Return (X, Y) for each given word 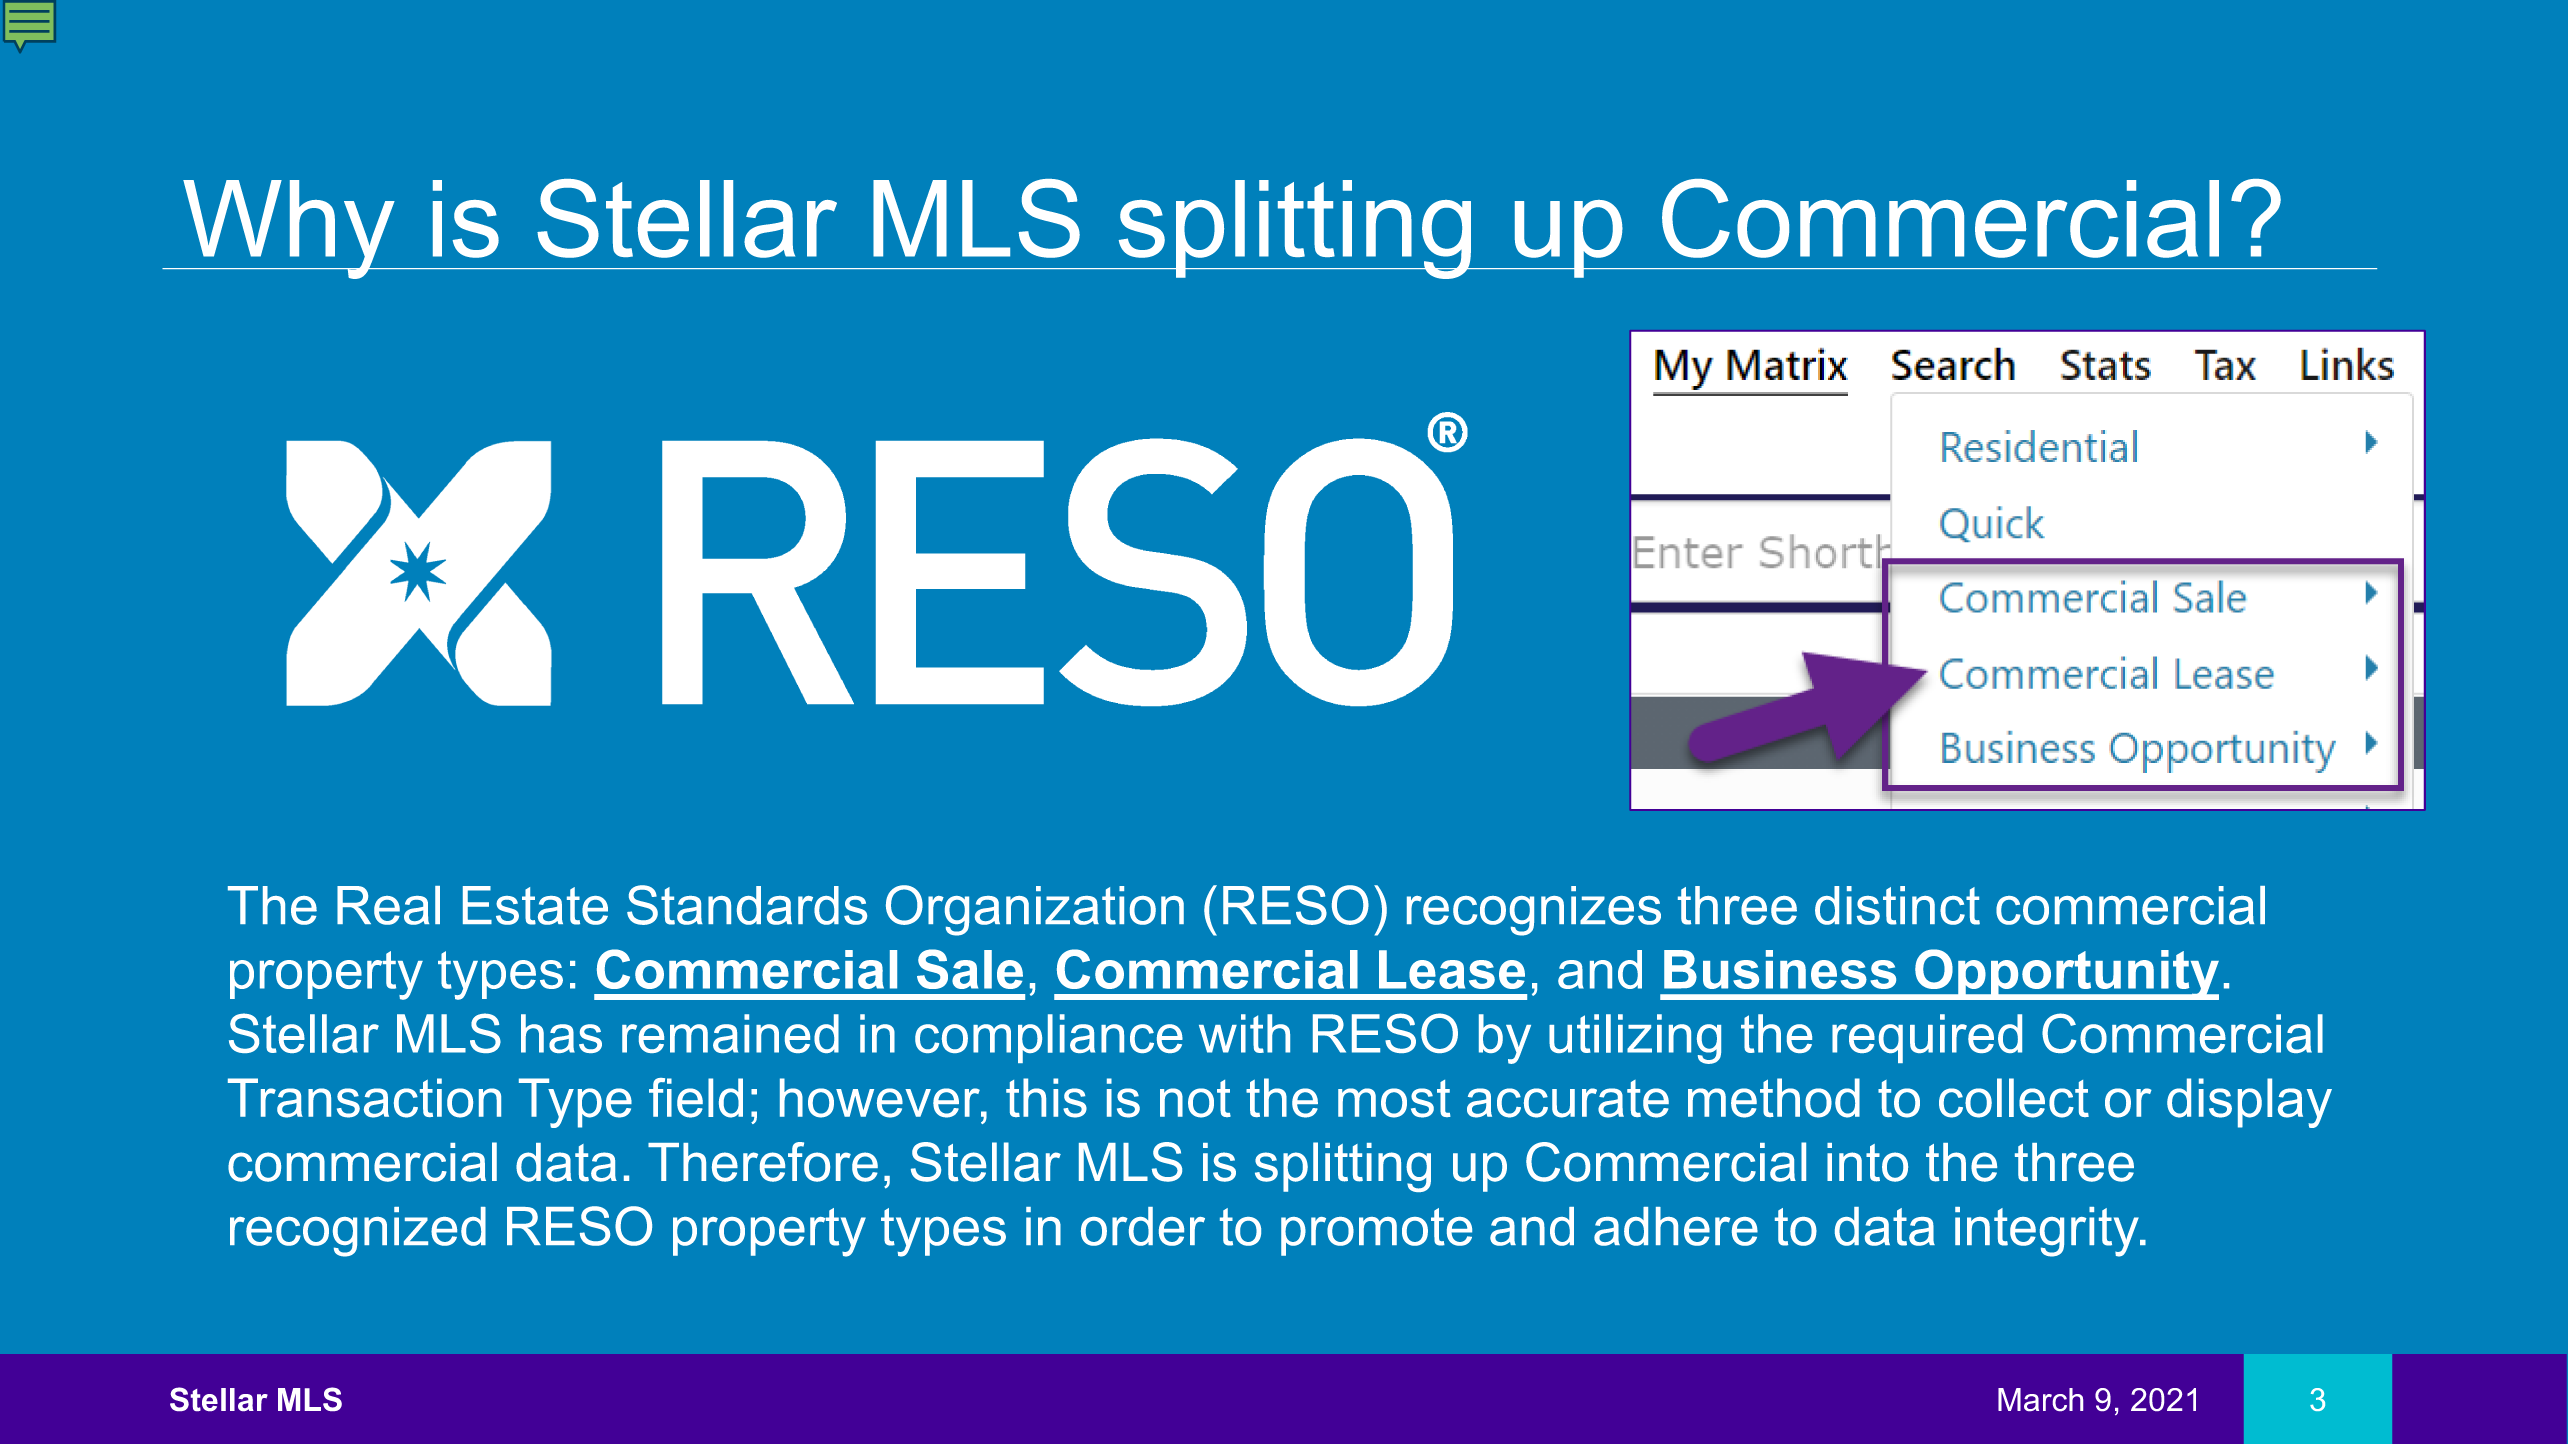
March (2040, 1399)
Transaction (364, 1098)
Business (1780, 969)
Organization (1035, 910)
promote (1376, 1232)
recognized (358, 1232)
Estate (535, 905)
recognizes (1534, 911)
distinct (1897, 905)
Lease (1452, 969)
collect (2014, 1098)
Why (289, 229)
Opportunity (2066, 974)
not (1195, 1099)
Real (388, 905)
